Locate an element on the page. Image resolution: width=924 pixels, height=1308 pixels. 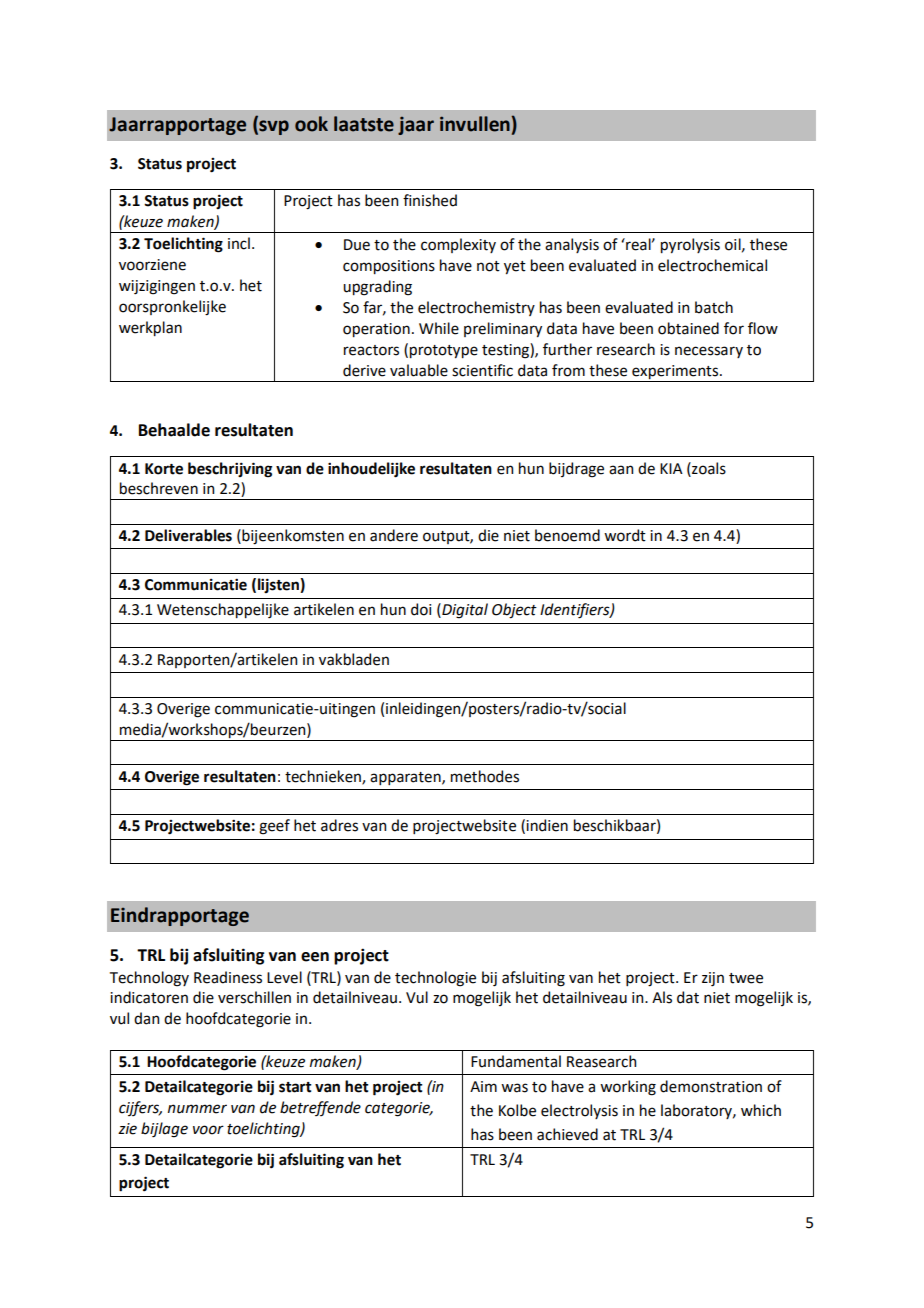
Digital is located at coordinates (464, 611).
